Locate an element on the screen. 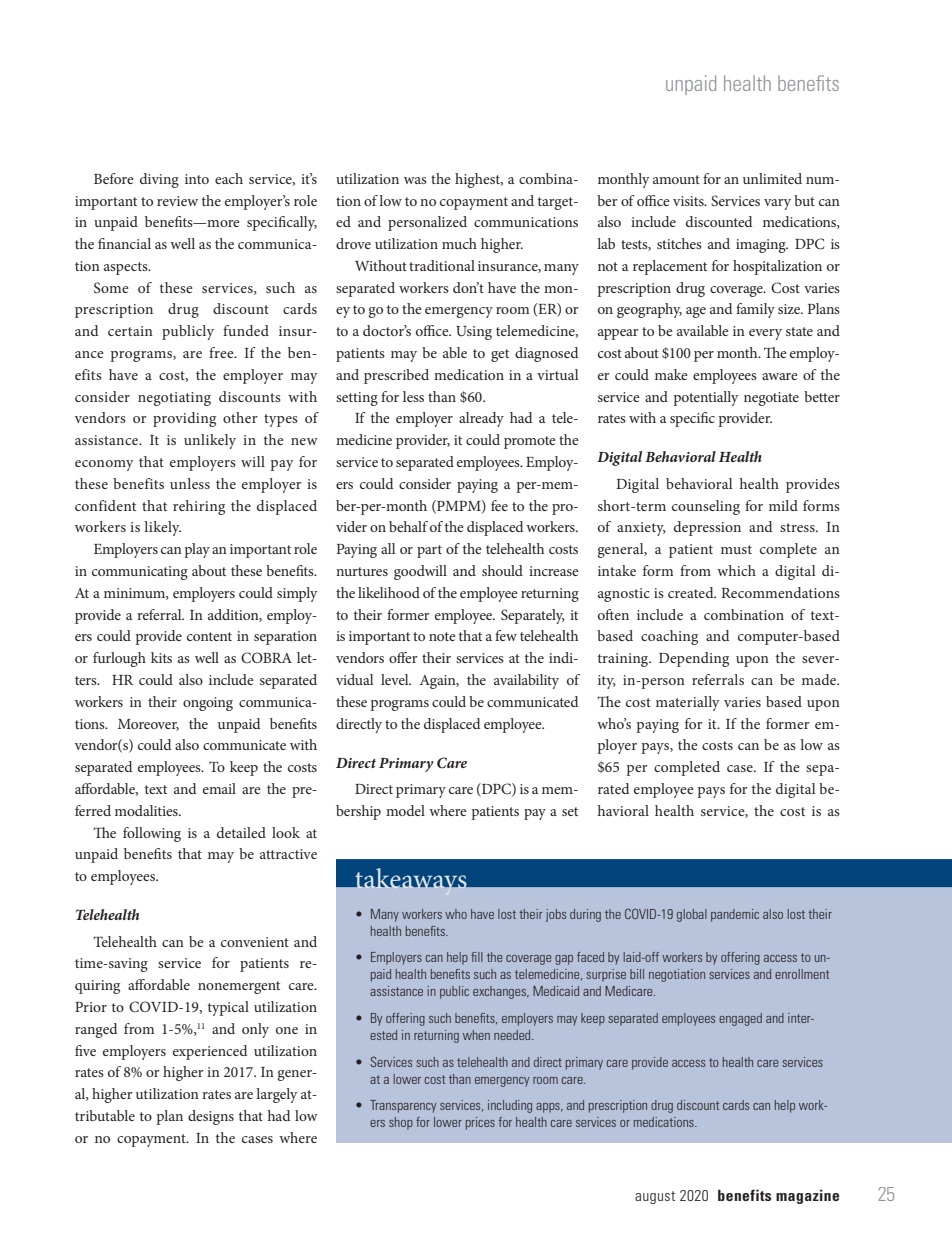 The height and width of the screenshot is (1233, 952). materially is located at coordinates (688, 703).
